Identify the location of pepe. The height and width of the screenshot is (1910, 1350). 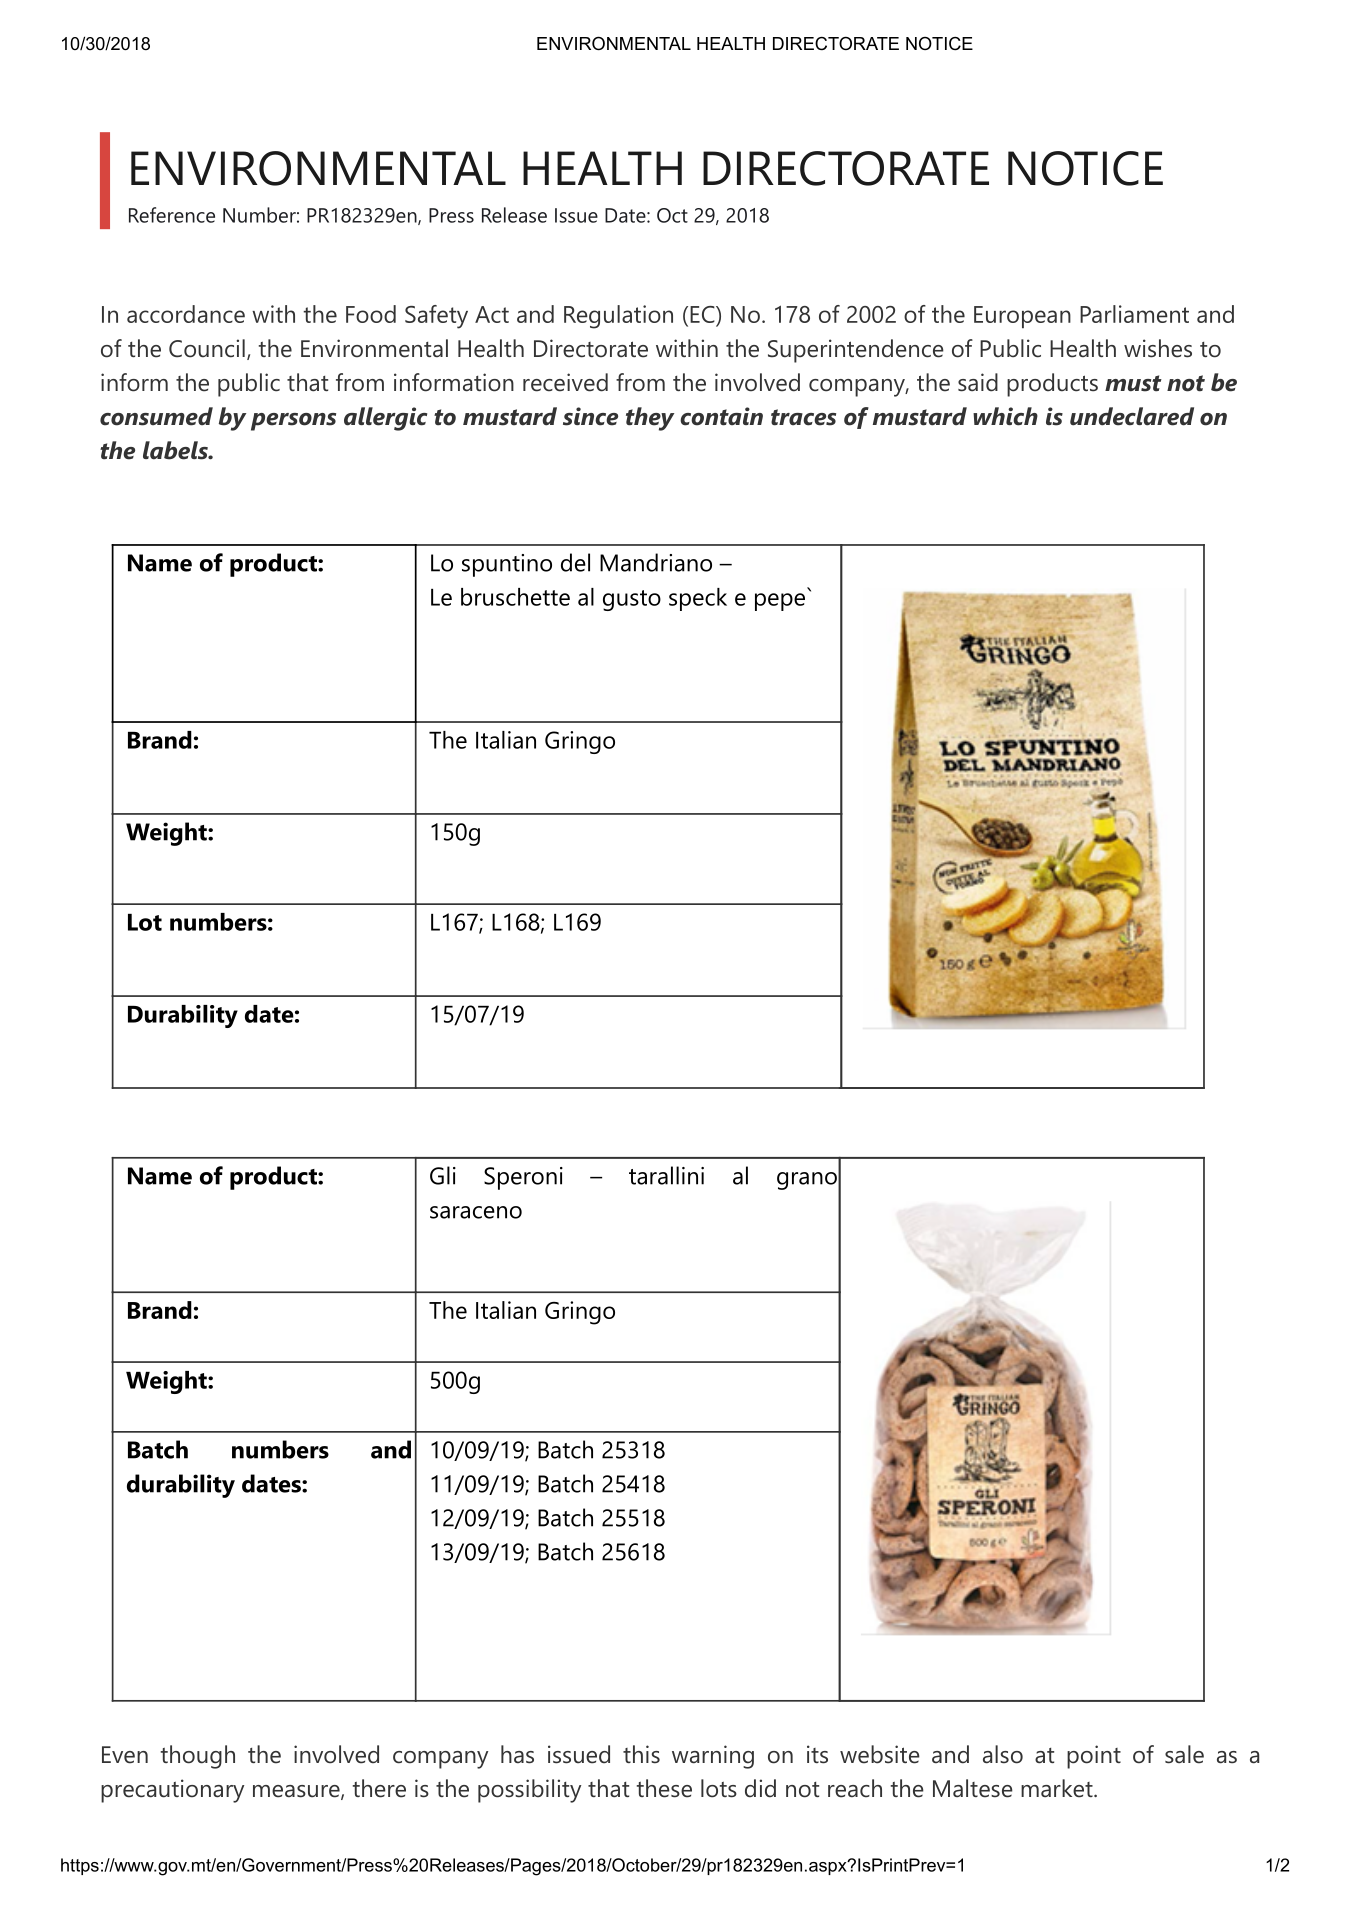
(780, 602).
